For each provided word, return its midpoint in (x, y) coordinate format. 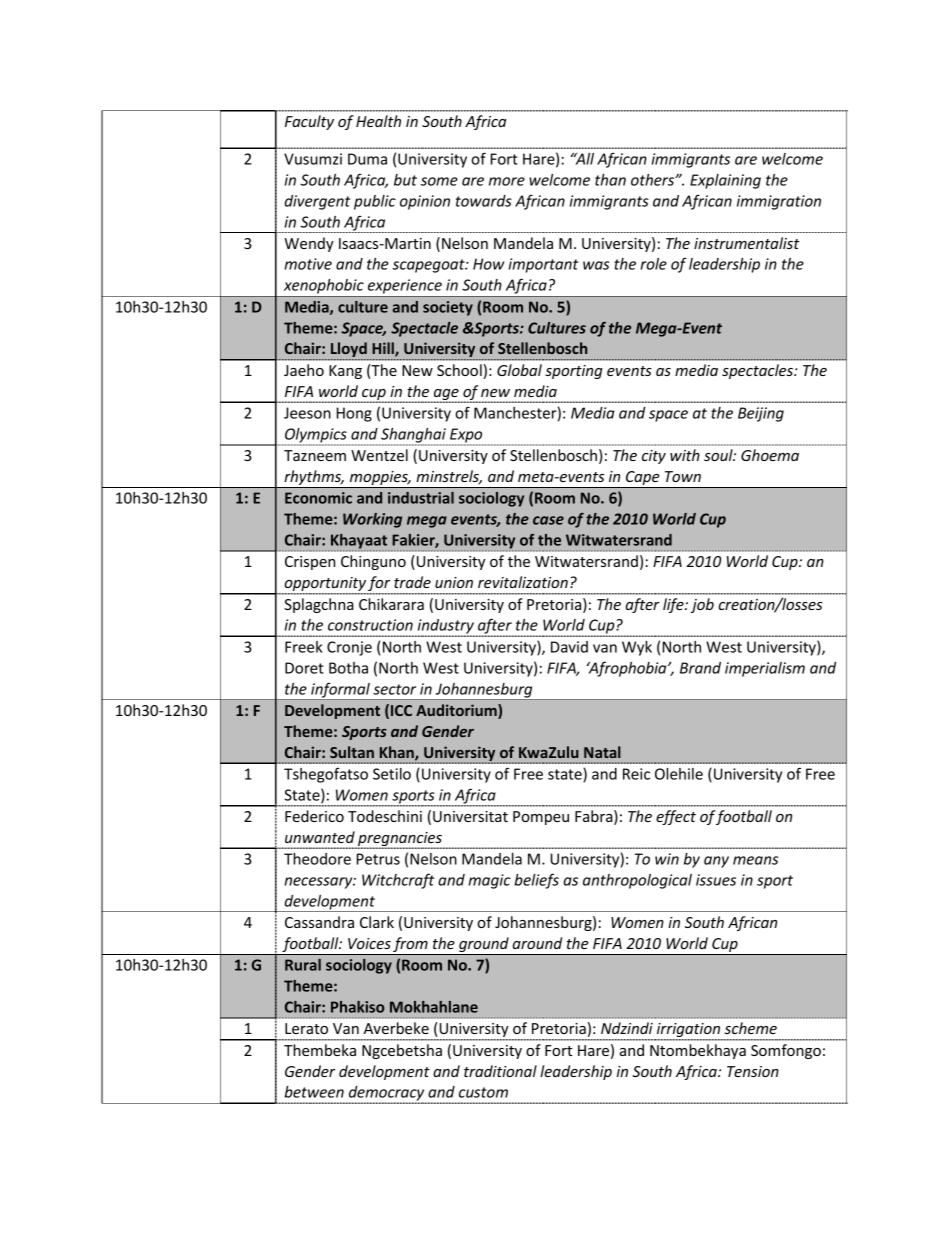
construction (370, 625)
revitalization (523, 582)
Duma (367, 159)
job (702, 605)
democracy (387, 1094)
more (507, 181)
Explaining (725, 181)
